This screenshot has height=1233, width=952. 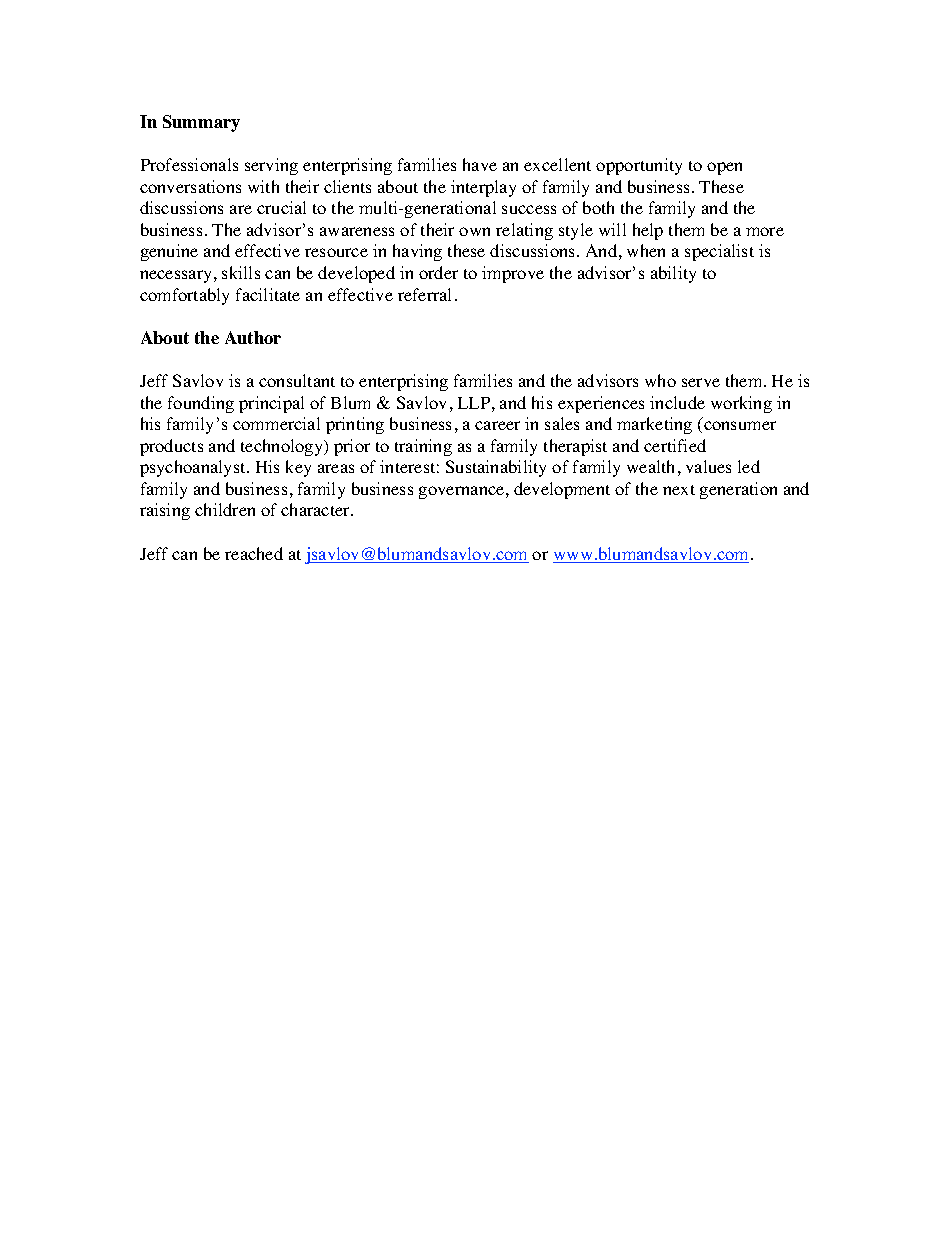 I want to click on specialist, so click(x=719, y=252).
